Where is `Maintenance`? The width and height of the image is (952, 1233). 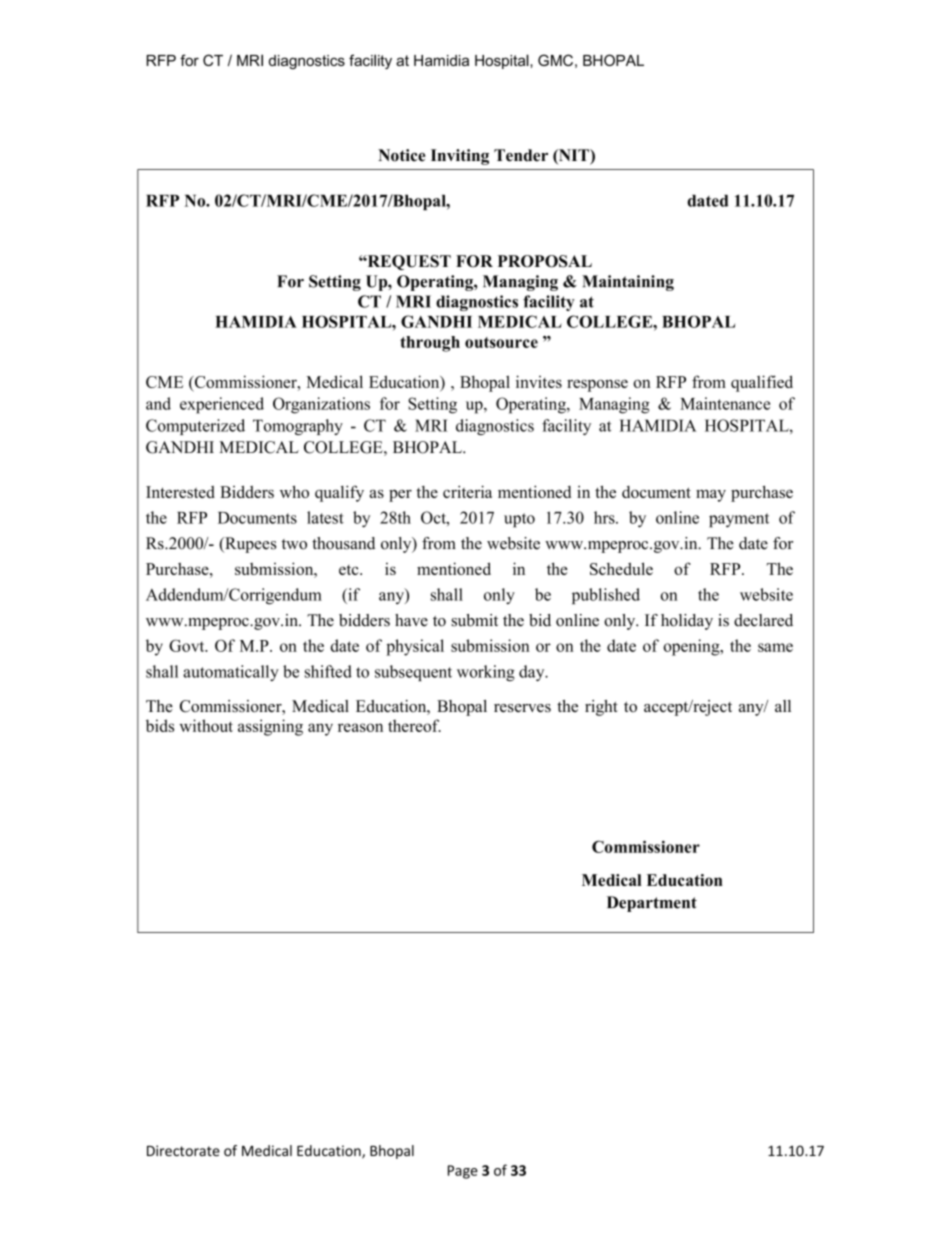
Maintenance is located at coordinates (725, 403).
